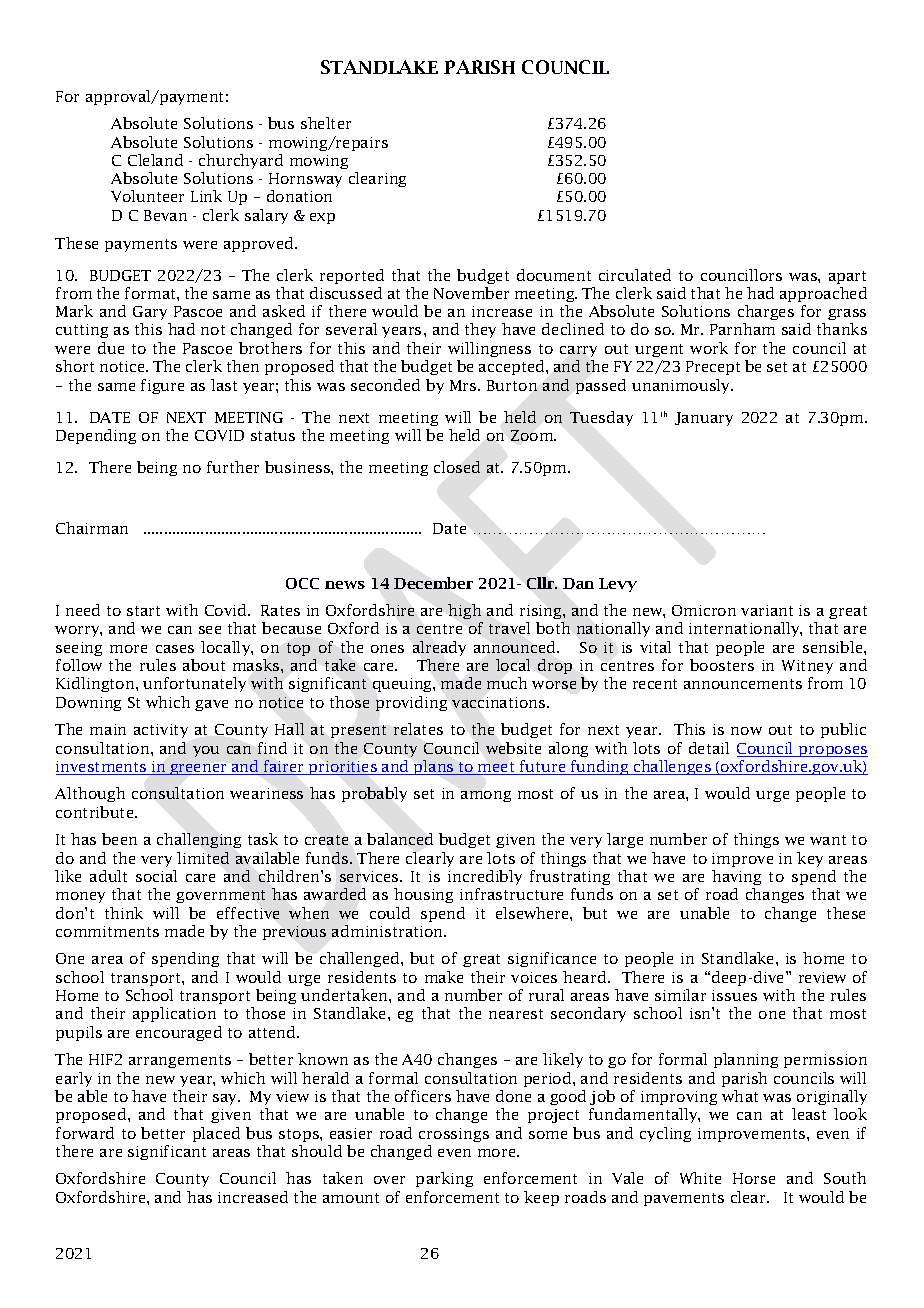 This page has height=1308, width=924. I want to click on shelter, so click(326, 123).
